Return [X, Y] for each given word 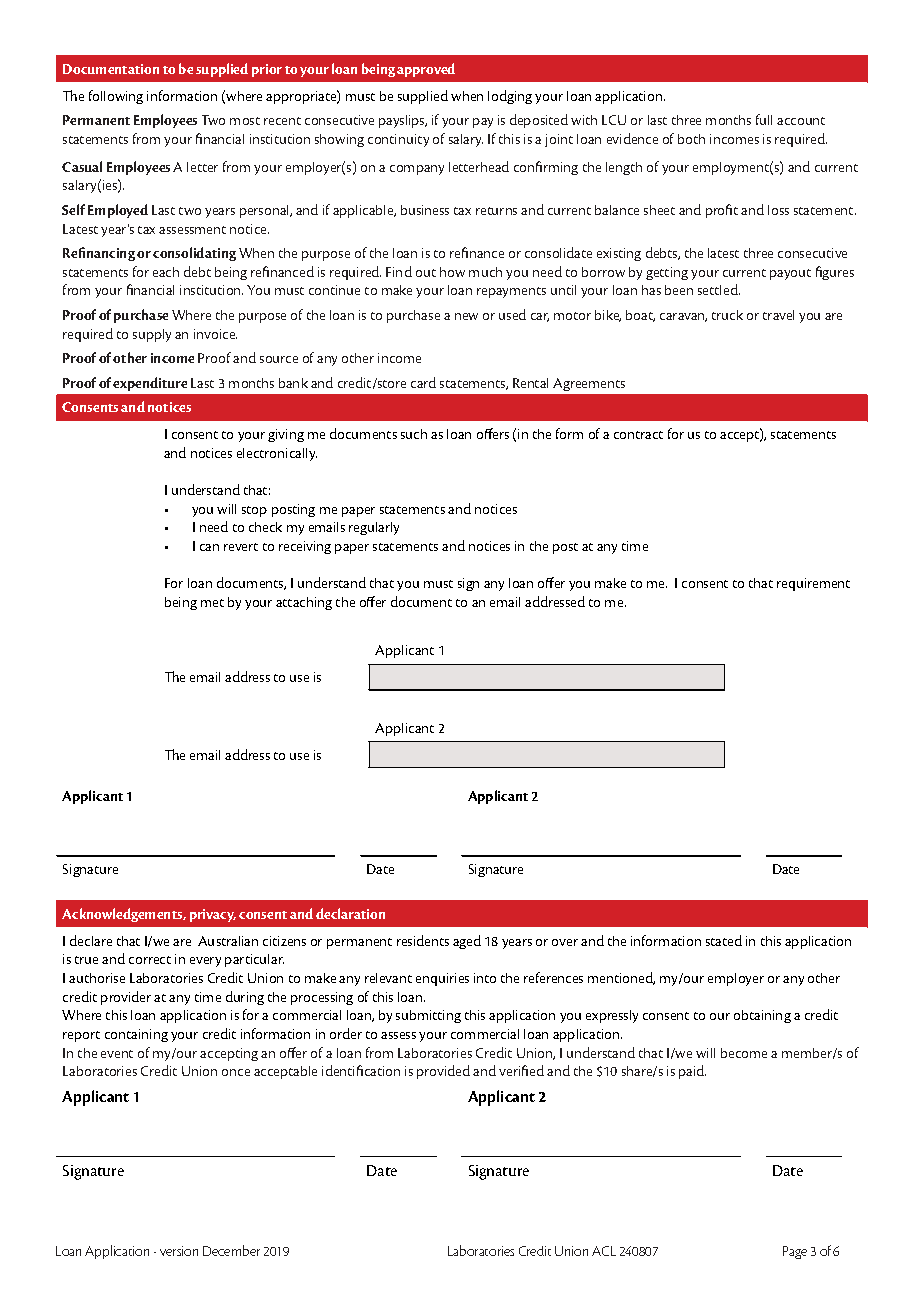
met [212, 603]
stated [724, 940]
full [764, 119]
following [116, 97]
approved [426, 70]
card [423, 382]
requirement [813, 584]
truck [727, 315]
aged [467, 942]
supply [152, 335]
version [179, 1251]
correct [150, 960]
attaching [304, 603]
